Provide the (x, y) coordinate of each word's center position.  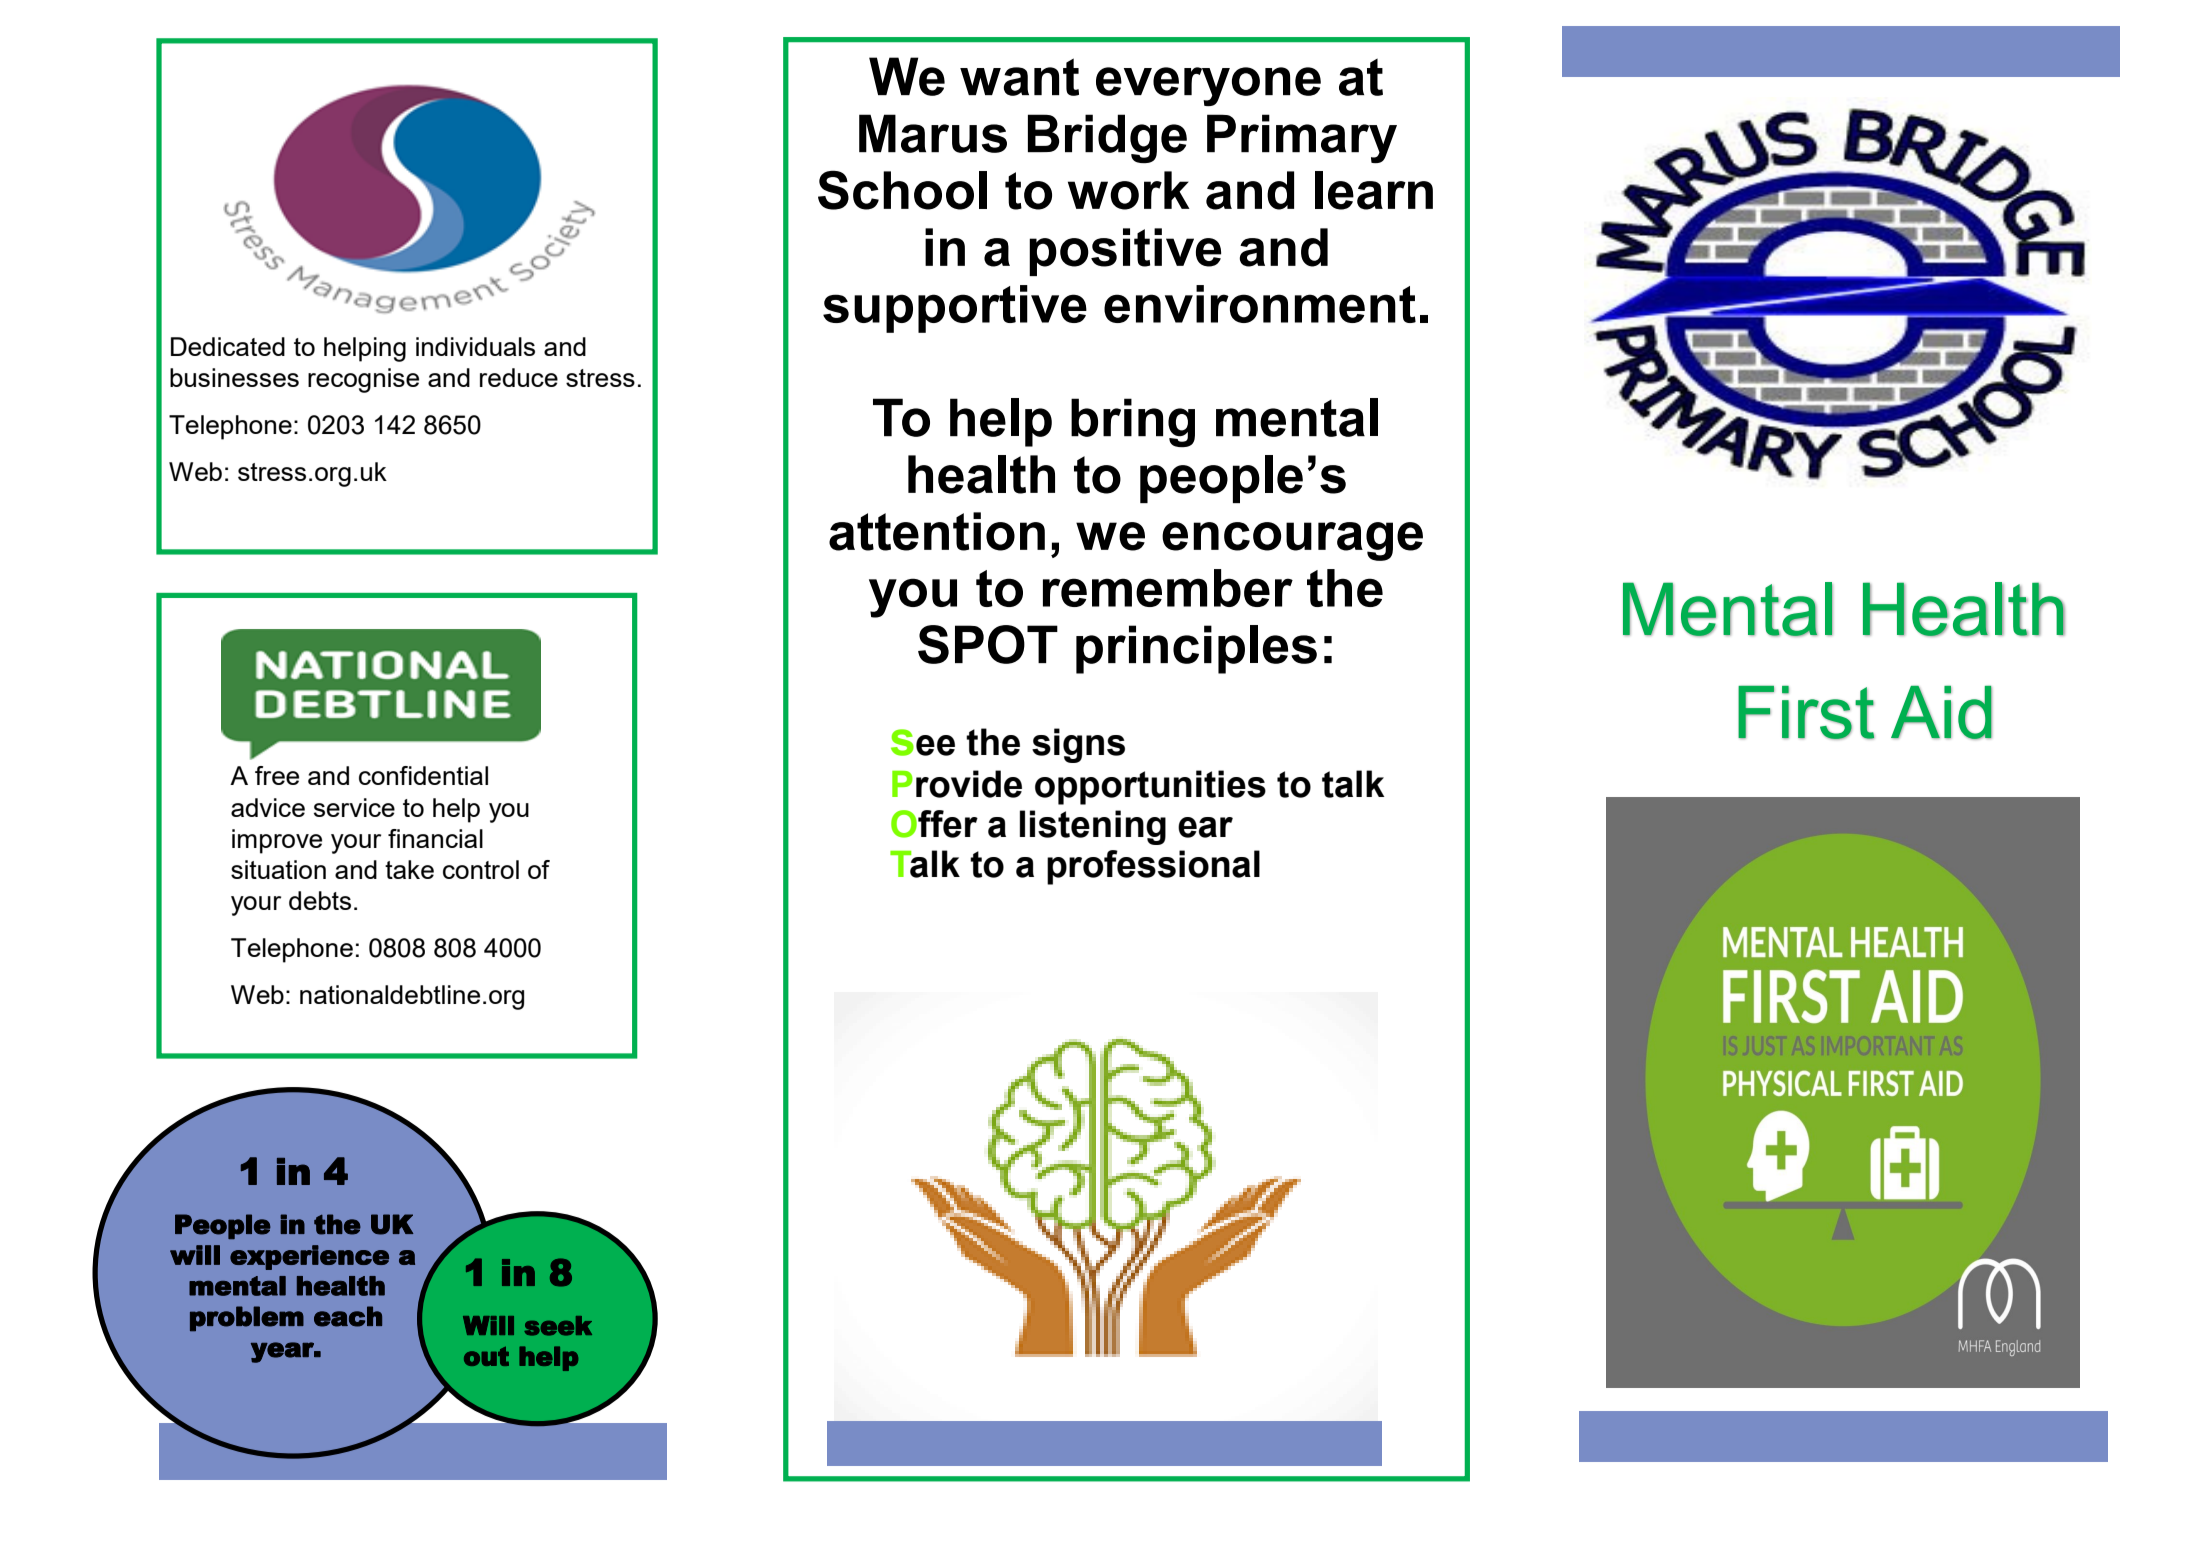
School (902, 190)
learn (1374, 190)
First (1806, 712)
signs (1078, 745)
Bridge (1107, 138)
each (348, 1316)
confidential (423, 775)
